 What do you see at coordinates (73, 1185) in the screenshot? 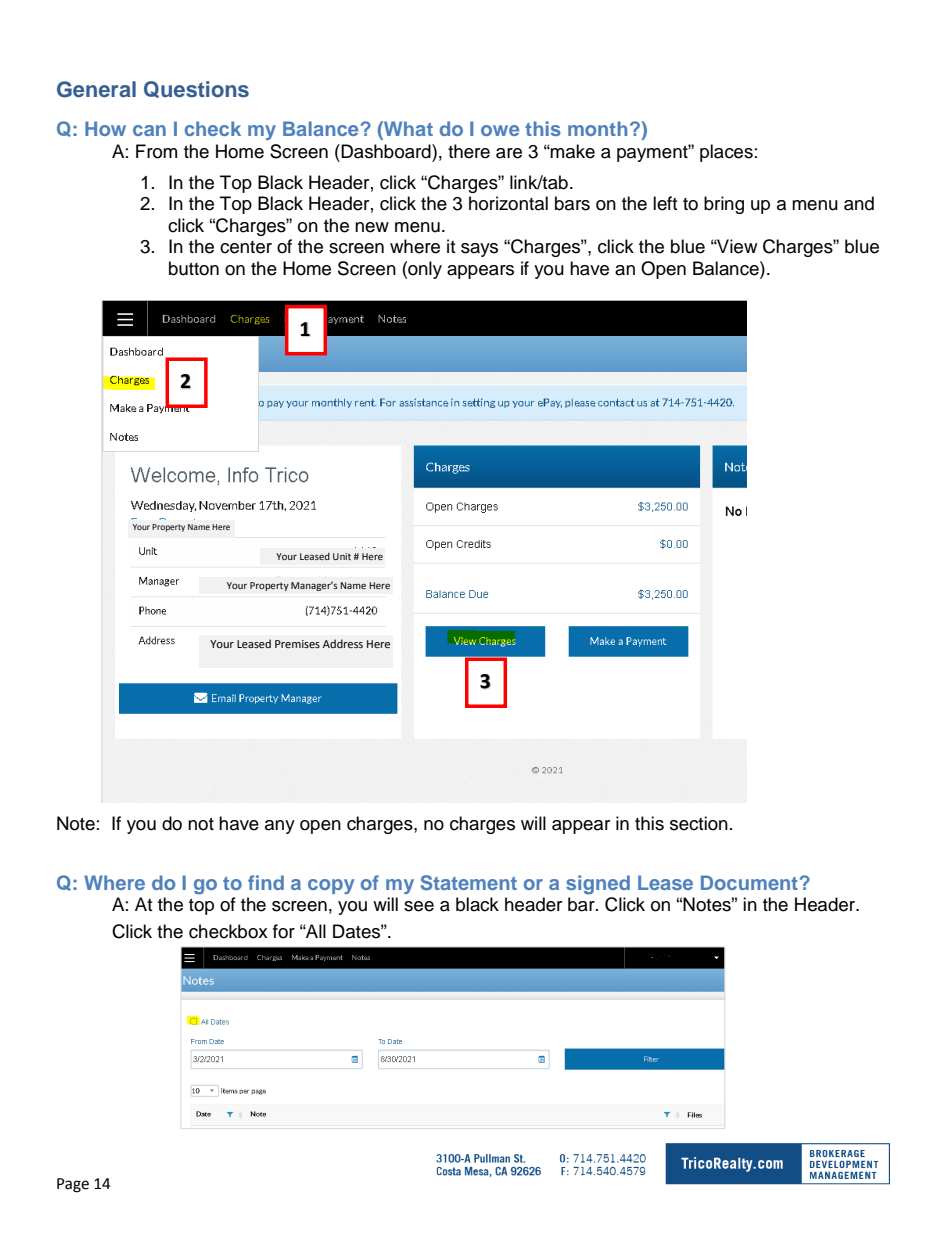
I see `Page` at bounding box center [73, 1185].
